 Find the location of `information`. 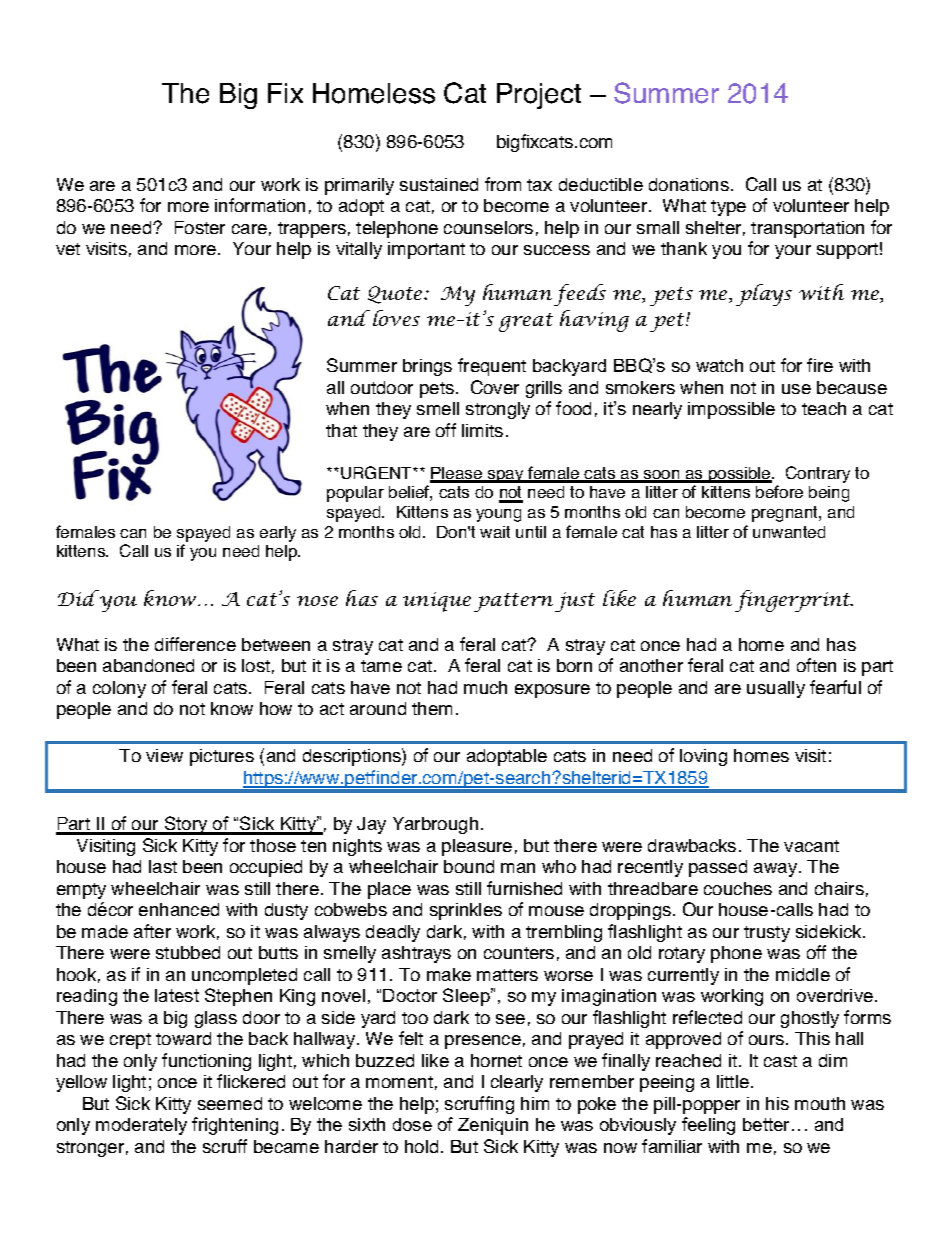

information is located at coordinates (260, 205).
